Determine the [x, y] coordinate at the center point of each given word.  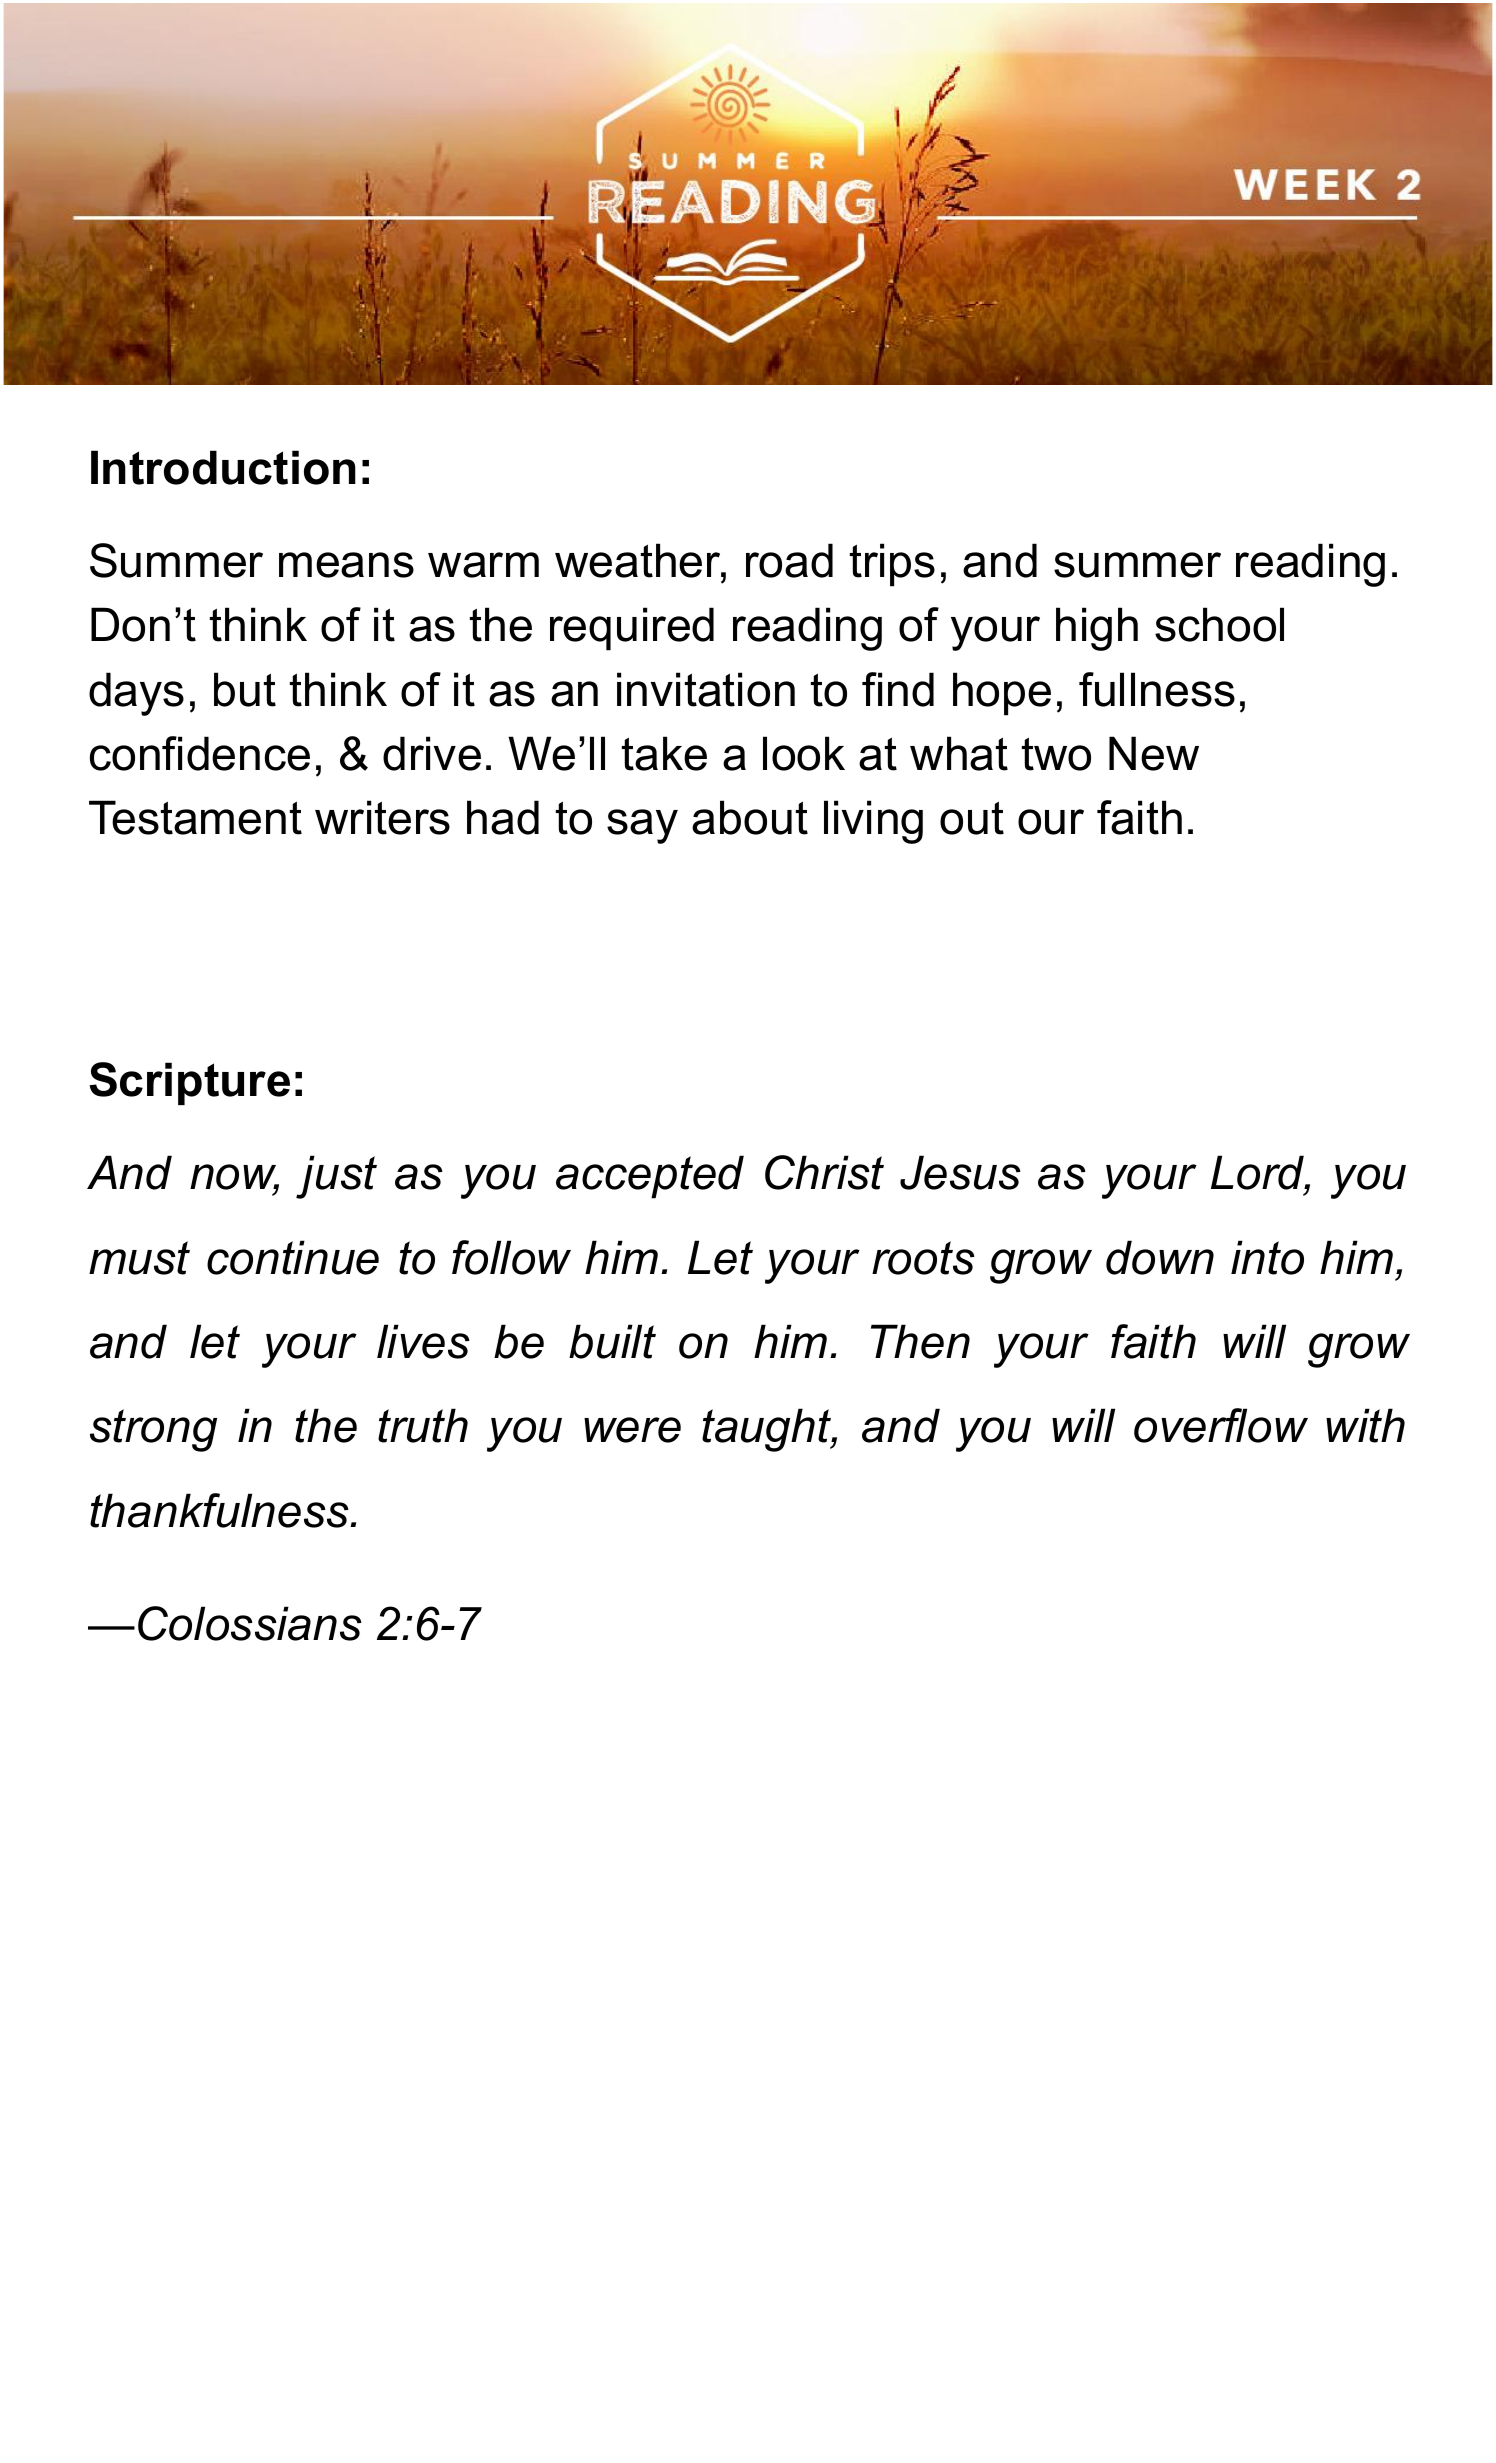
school [1219, 624]
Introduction [223, 467]
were [632, 1430]
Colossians [250, 1623]
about [750, 817]
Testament [195, 817]
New [1154, 753]
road [789, 560]
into [1267, 1257]
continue [293, 1257]
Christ [824, 1172]
